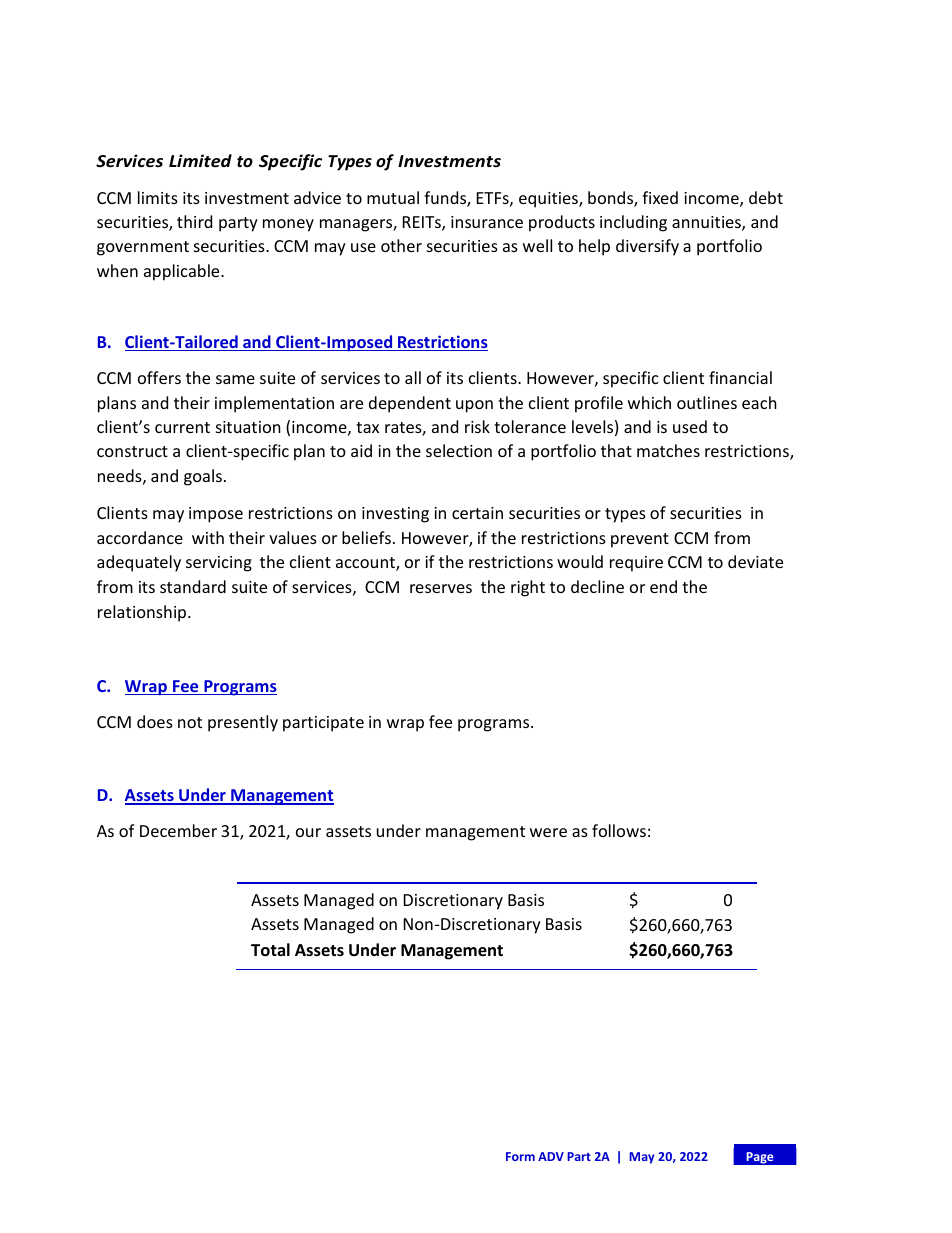 The image size is (952, 1233). I want to click on December, so click(178, 830).
